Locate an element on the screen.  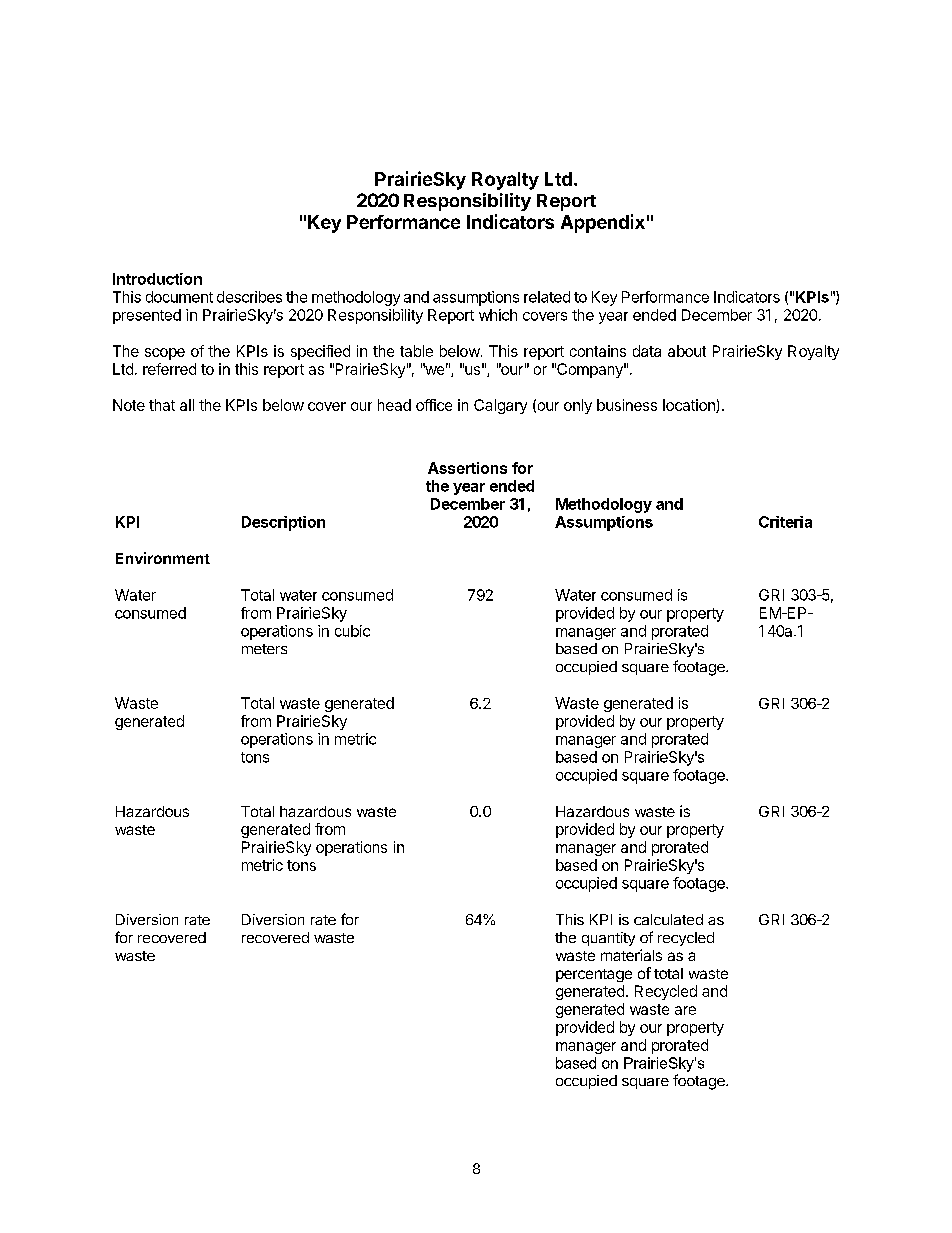
materials is located at coordinates (631, 955).
